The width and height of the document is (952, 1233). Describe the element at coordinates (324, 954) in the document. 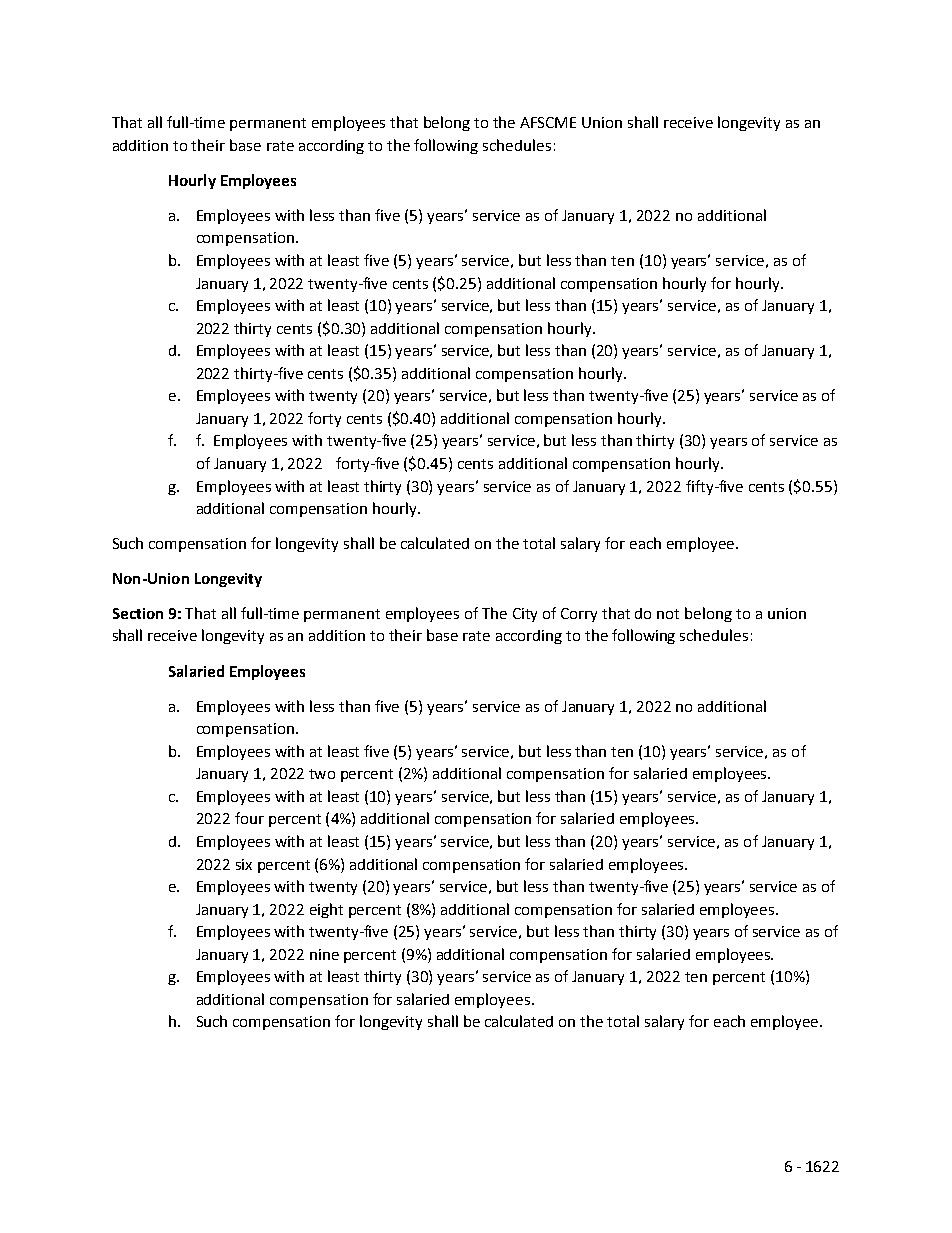

I see `nine` at that location.
